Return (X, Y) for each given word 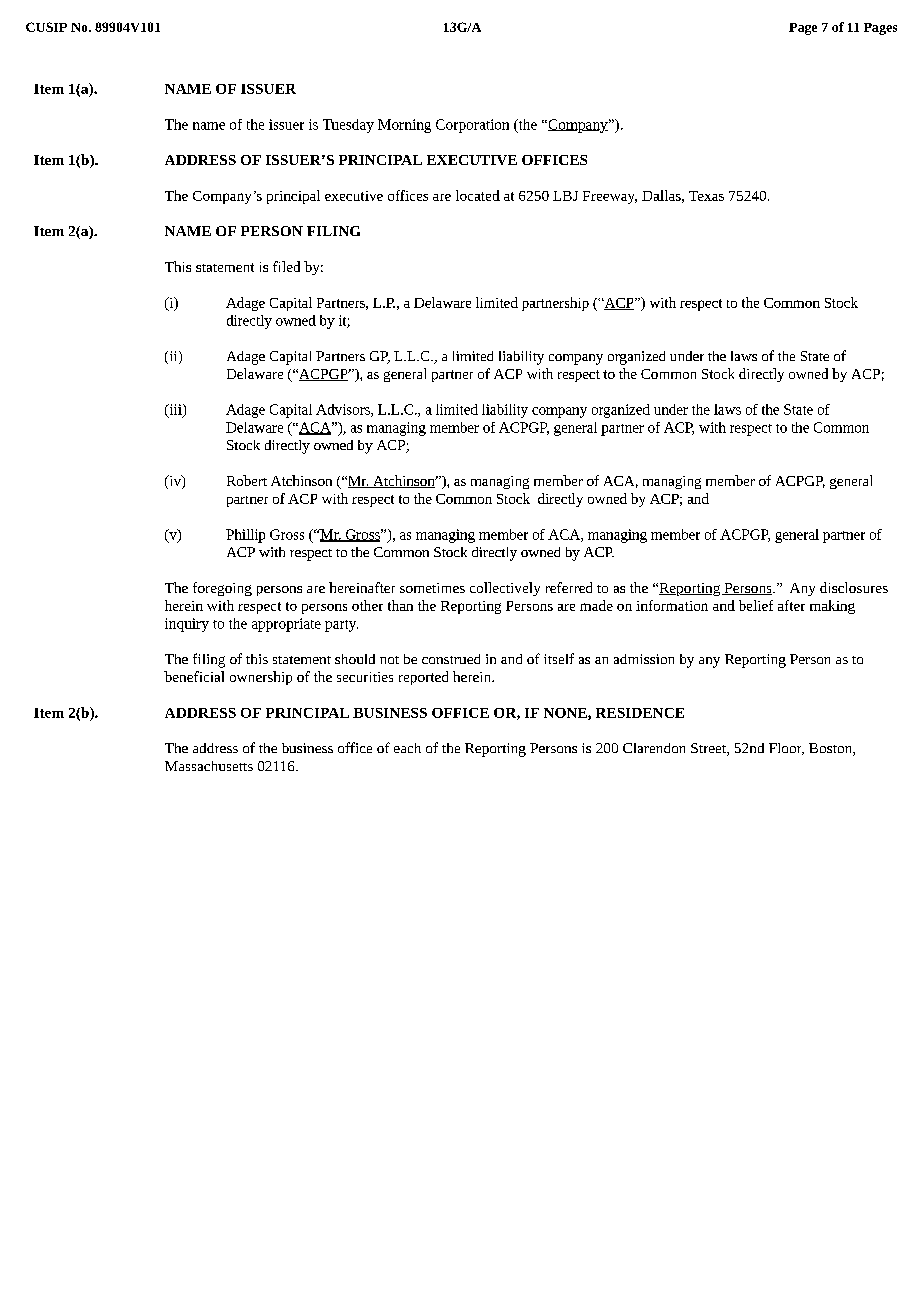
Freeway (610, 197)
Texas (706, 196)
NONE (566, 714)
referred (569, 587)
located (478, 195)
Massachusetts (209, 766)
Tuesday (348, 126)
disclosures (854, 587)
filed (286, 266)
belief (756, 605)
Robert (247, 480)
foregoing (222, 589)
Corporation (472, 126)
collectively (505, 589)
